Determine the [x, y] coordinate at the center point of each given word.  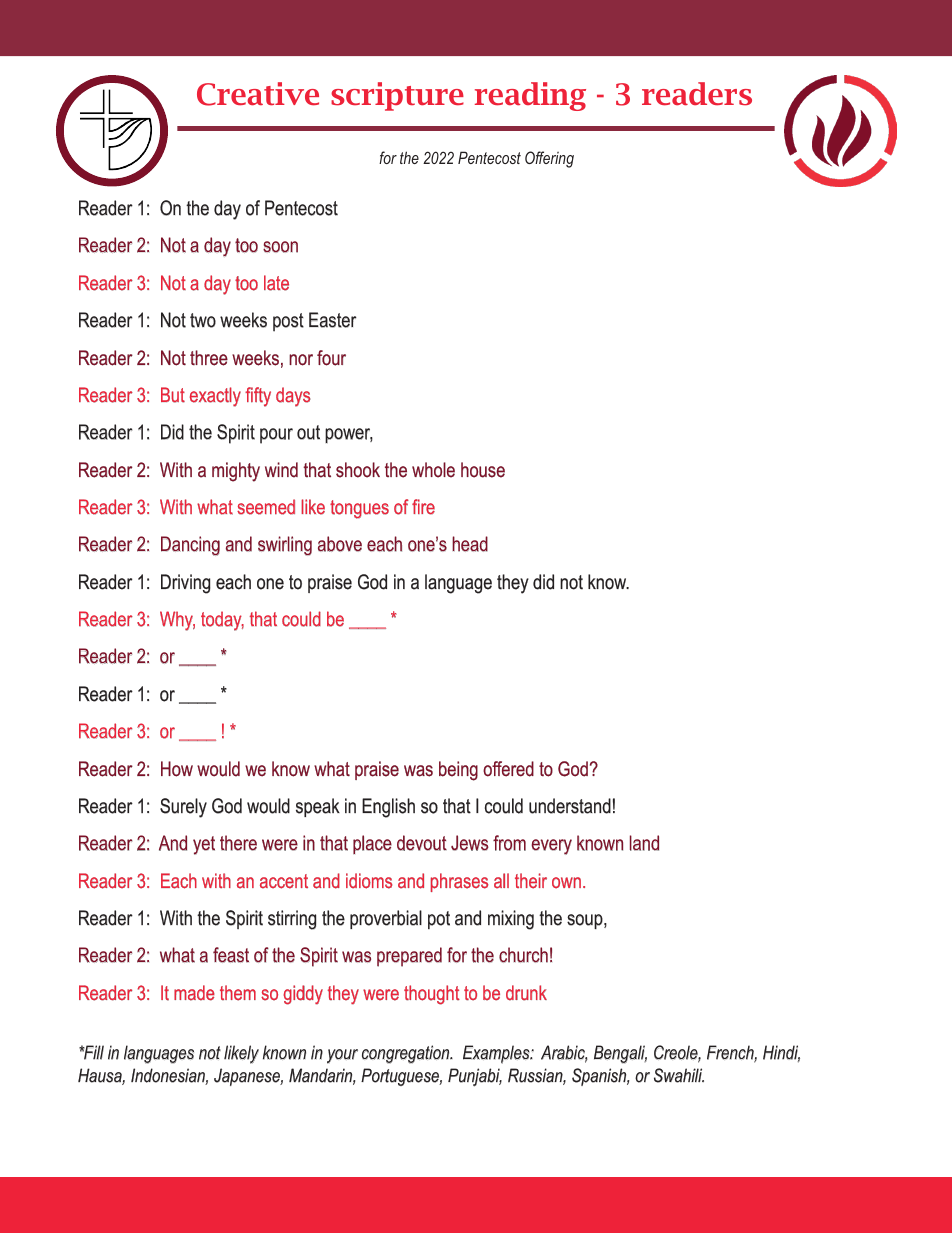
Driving [186, 584]
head [470, 544]
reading [530, 96]
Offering [549, 159]
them [238, 993]
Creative [258, 94]
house [483, 470]
